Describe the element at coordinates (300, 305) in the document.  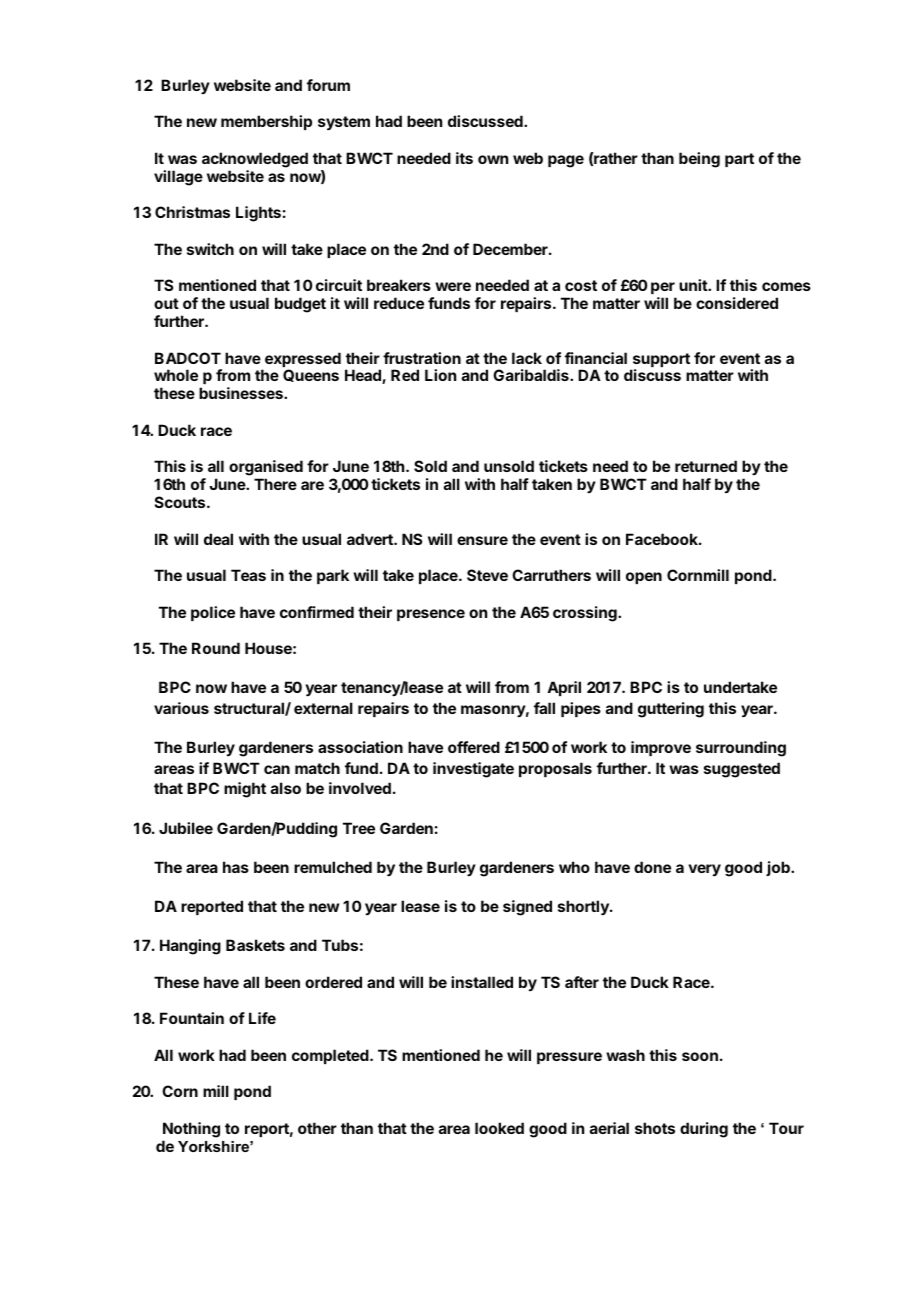
I see `budget` at that location.
